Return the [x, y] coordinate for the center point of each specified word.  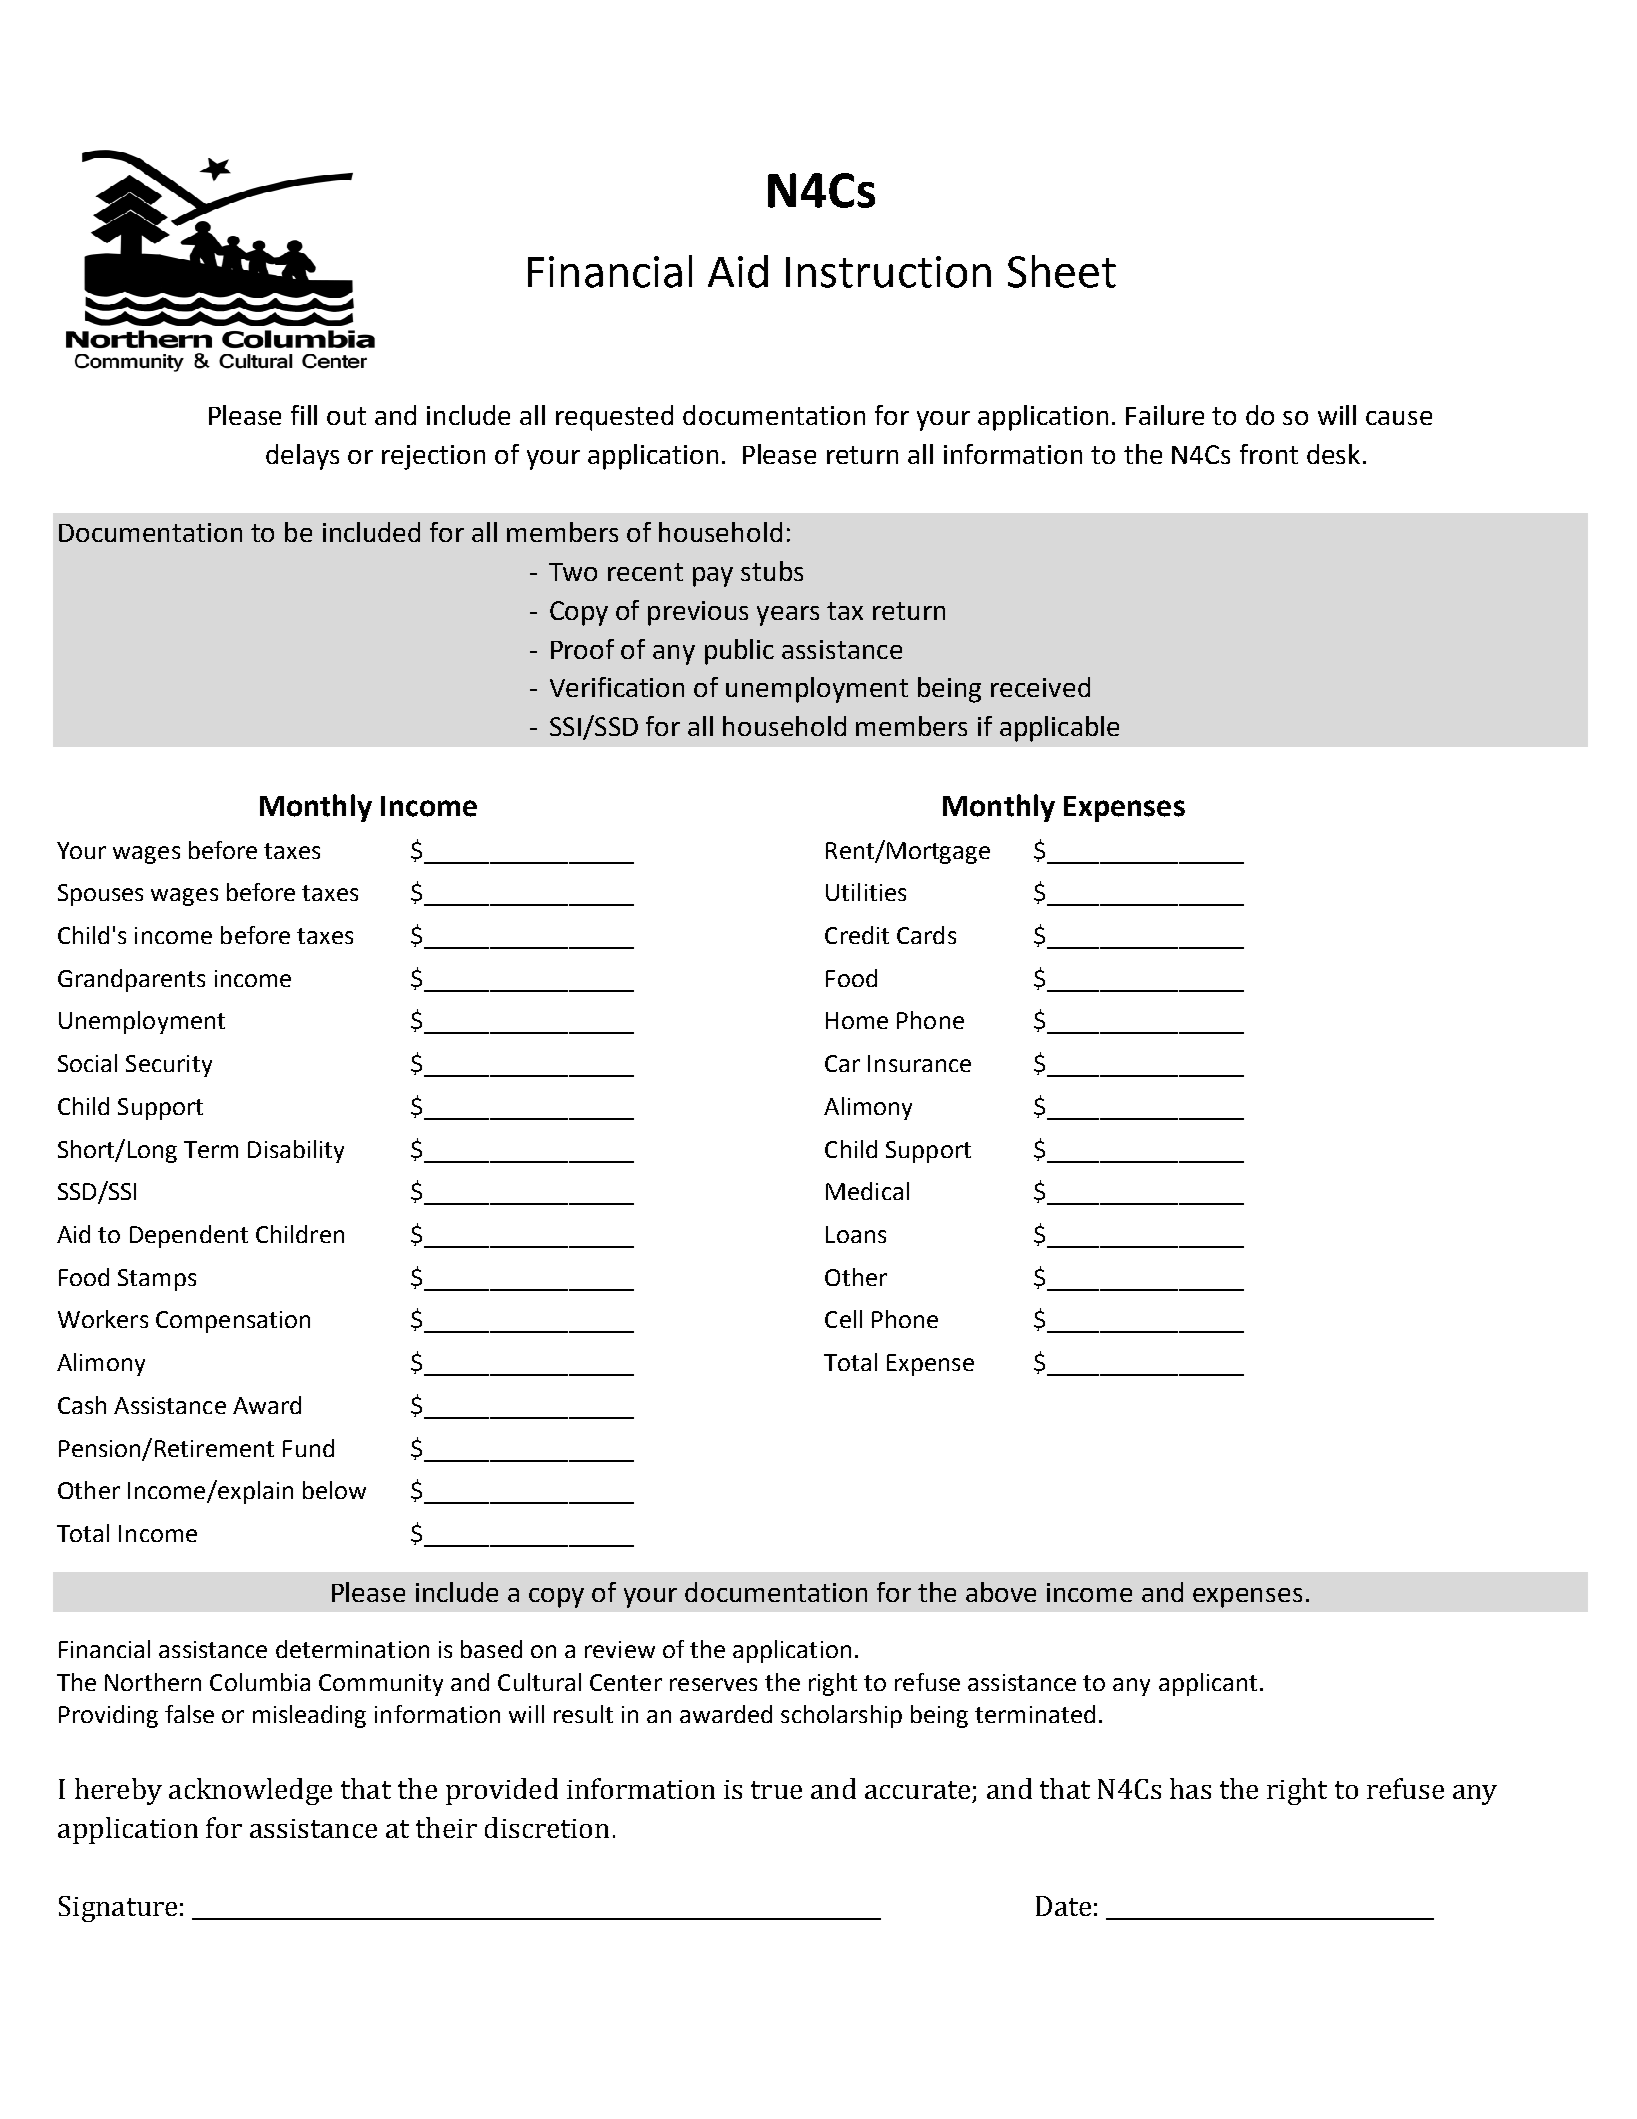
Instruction [888, 272]
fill [304, 415]
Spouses [100, 895]
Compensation [233, 1322]
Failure [1165, 415]
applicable [1059, 729]
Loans [856, 1234]
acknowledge [250, 1791]
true [776, 1790]
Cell [843, 1319]
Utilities [866, 892]
